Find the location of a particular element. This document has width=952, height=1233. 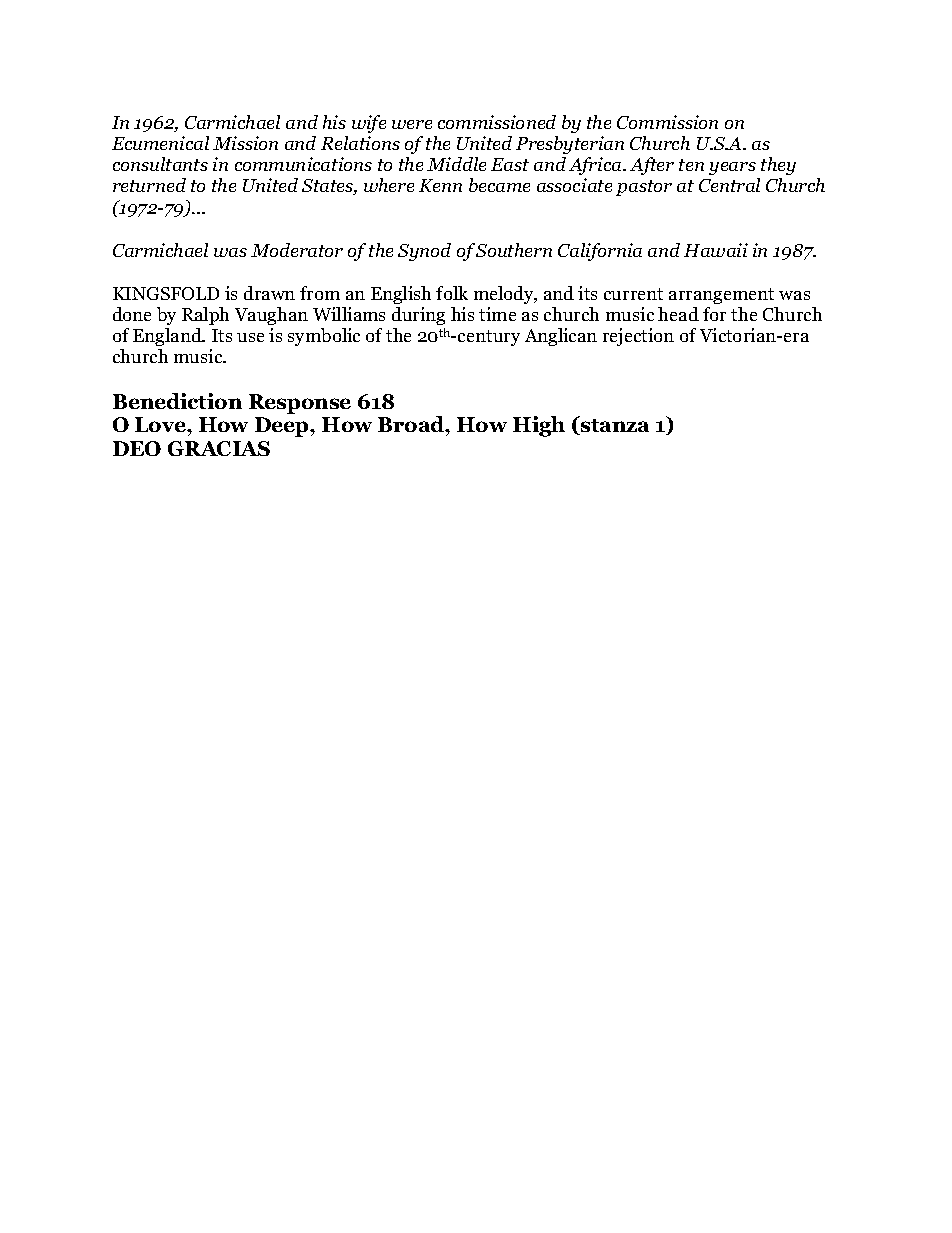

High is located at coordinates (539, 426).
